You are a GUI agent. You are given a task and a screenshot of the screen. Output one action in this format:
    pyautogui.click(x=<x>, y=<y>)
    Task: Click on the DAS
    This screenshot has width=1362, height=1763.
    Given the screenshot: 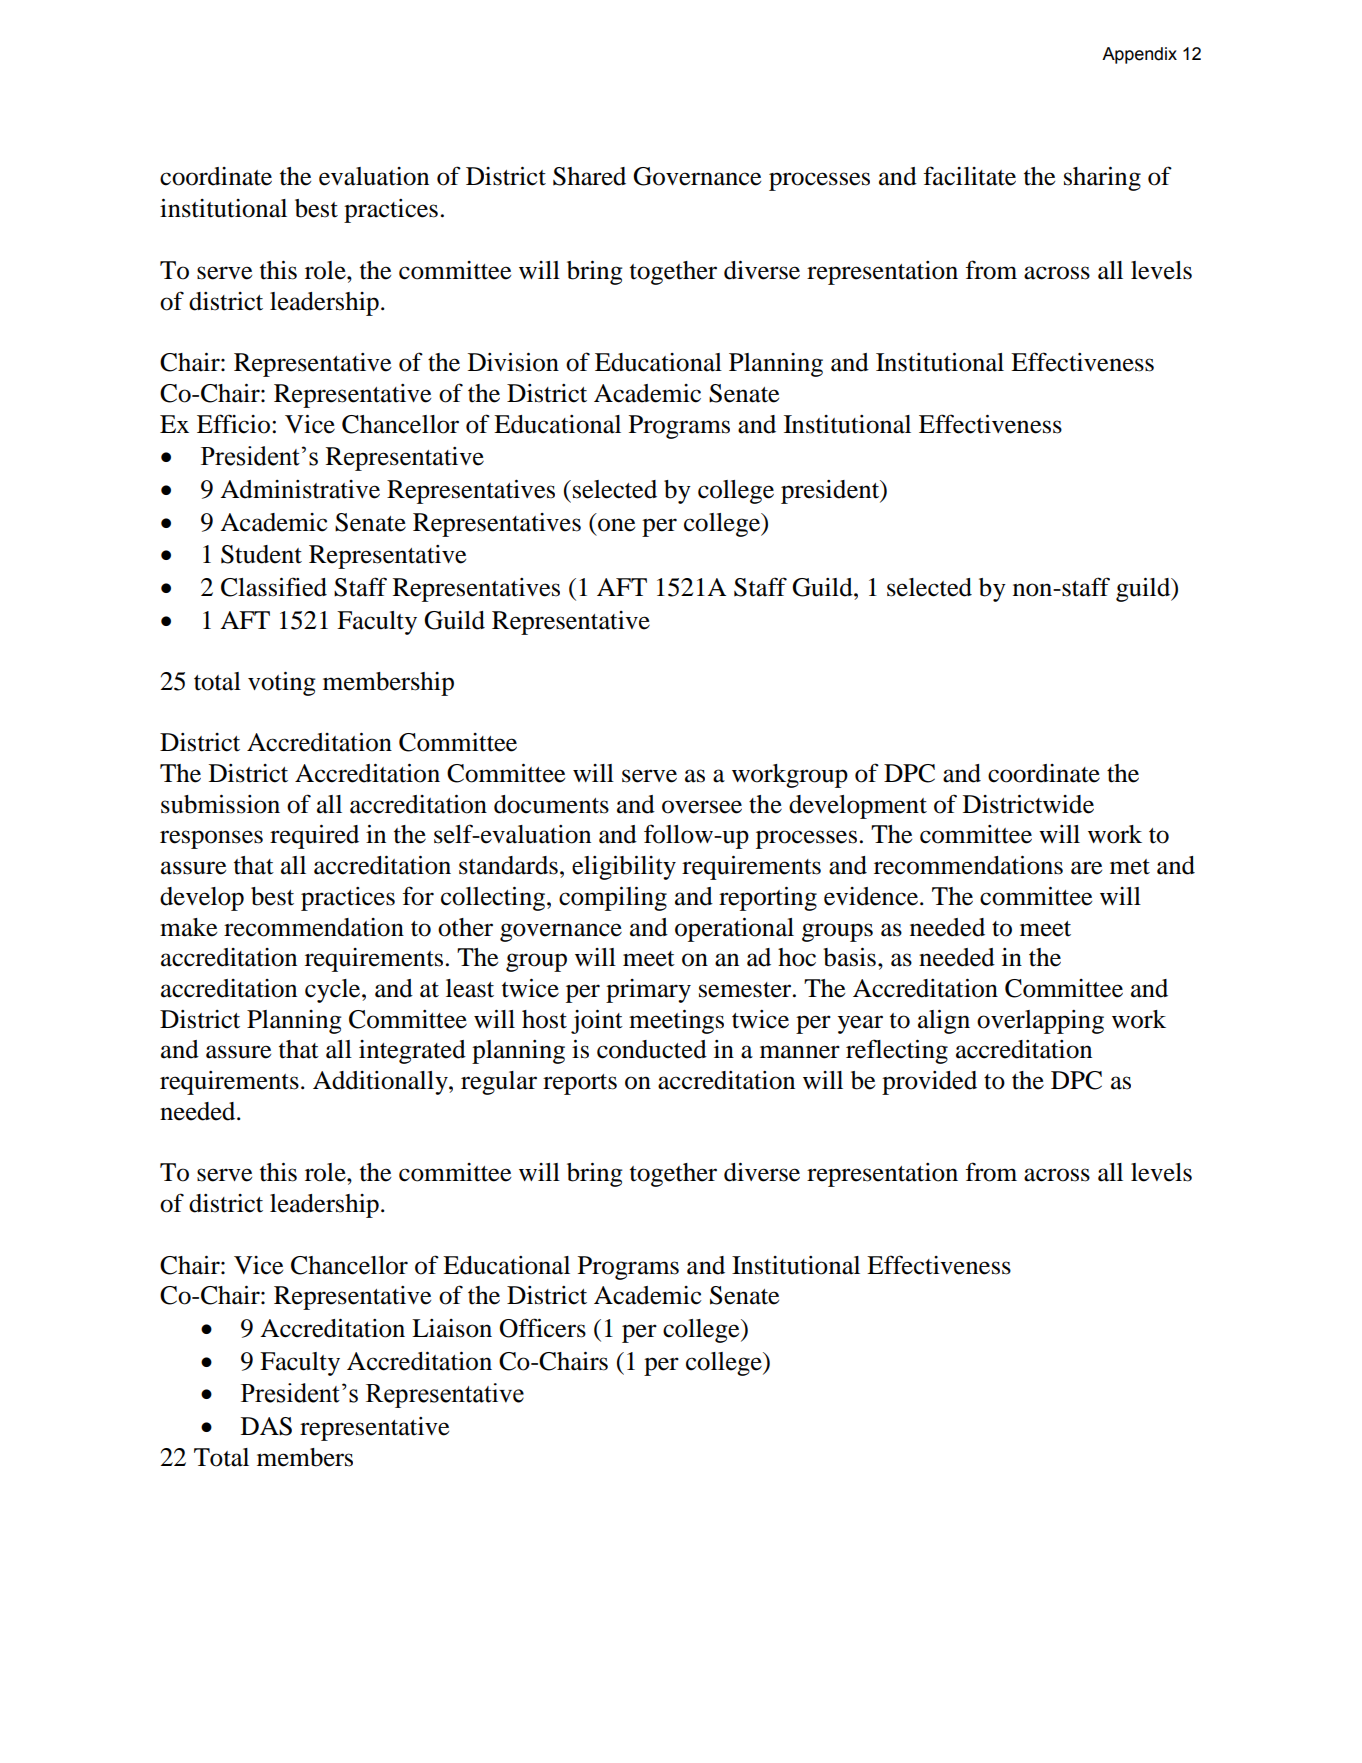 What is the action you would take?
    pyautogui.click(x=266, y=1426)
